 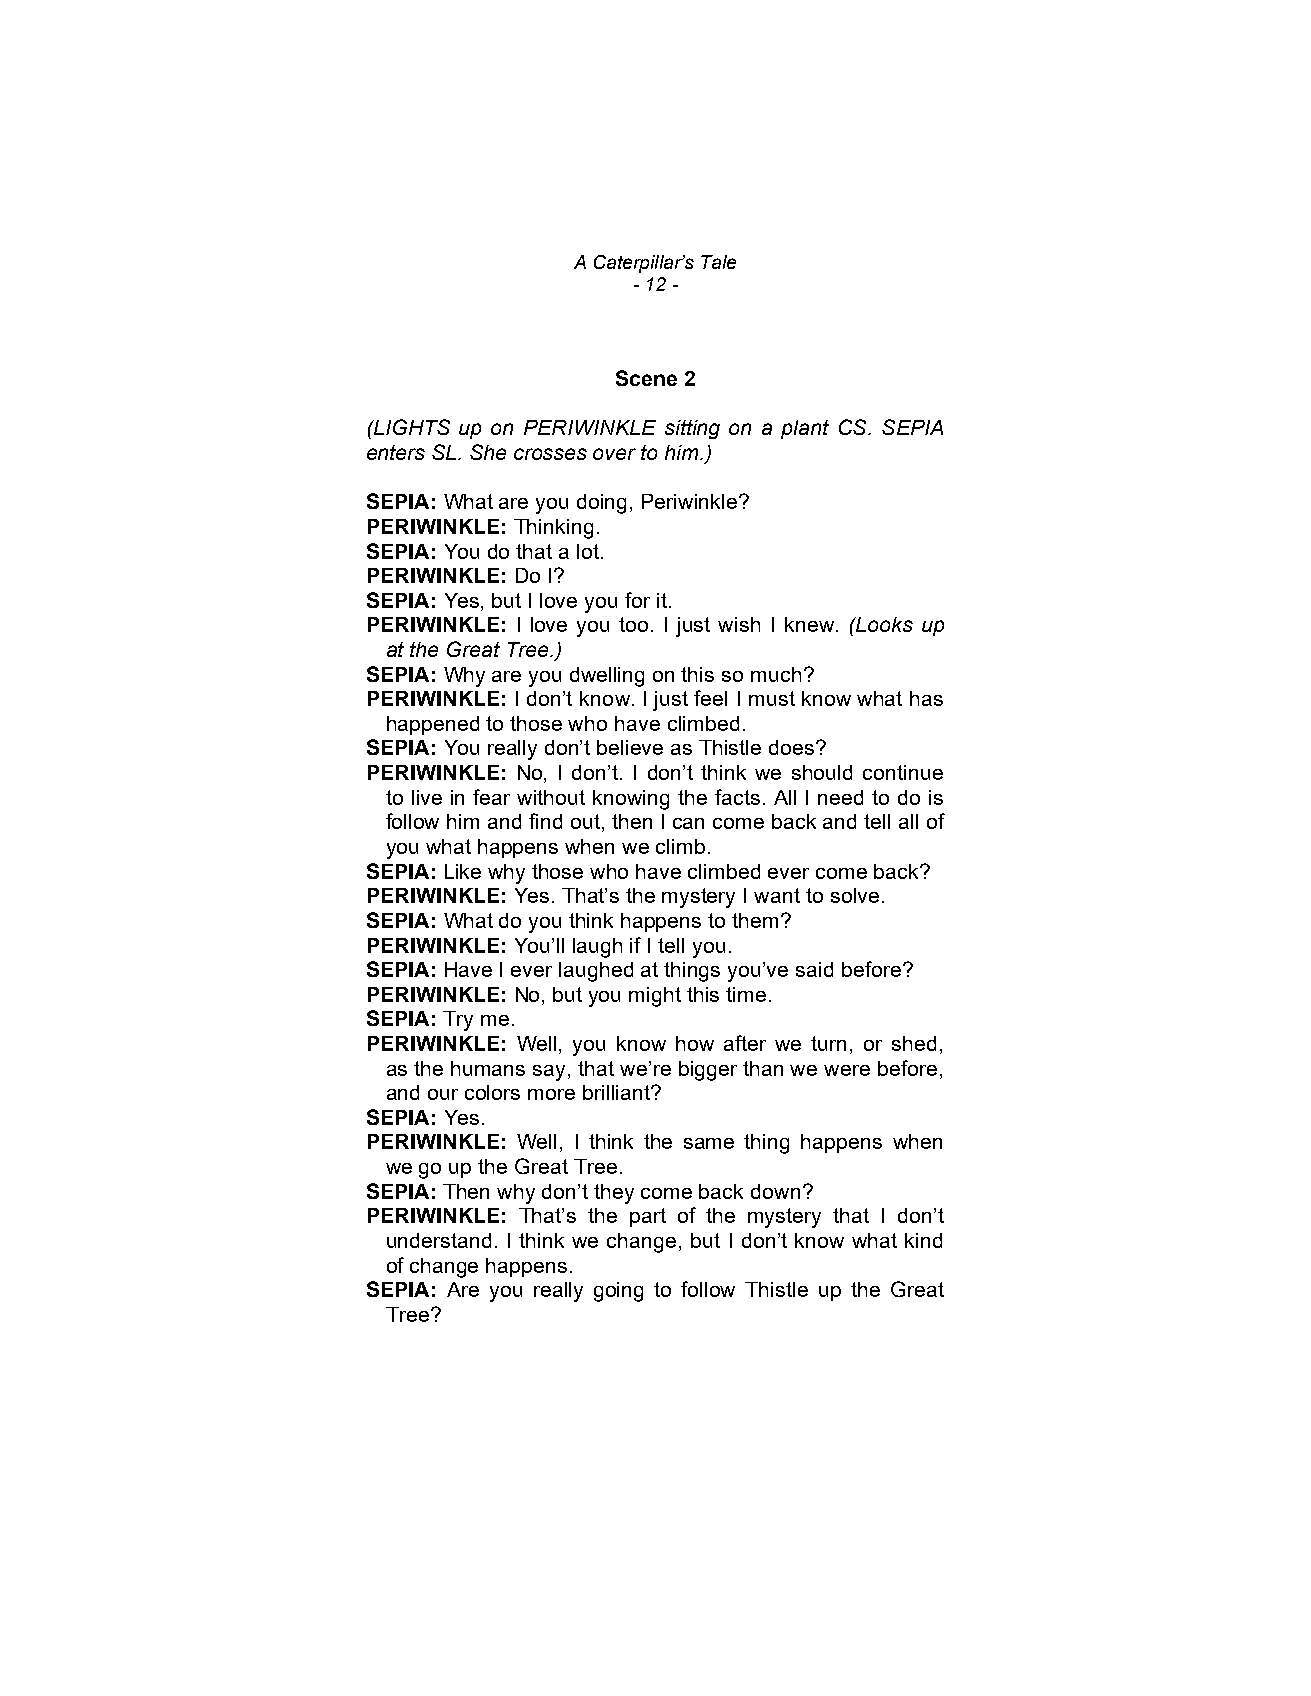 I want to click on need, so click(x=840, y=797).
